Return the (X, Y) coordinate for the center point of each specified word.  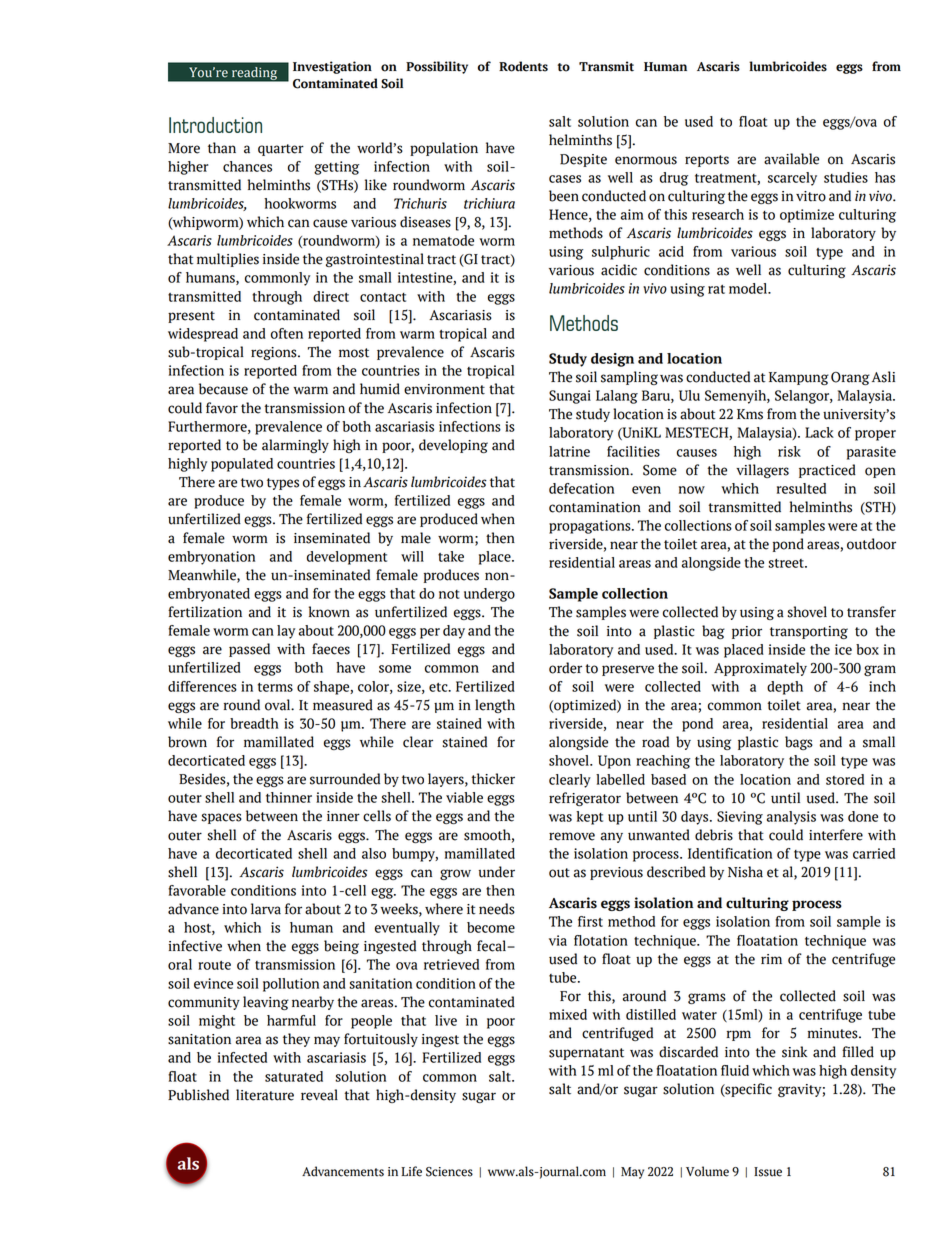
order (565, 668)
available (791, 159)
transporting (809, 632)
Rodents (523, 66)
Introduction (215, 125)
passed (249, 650)
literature (265, 1095)
